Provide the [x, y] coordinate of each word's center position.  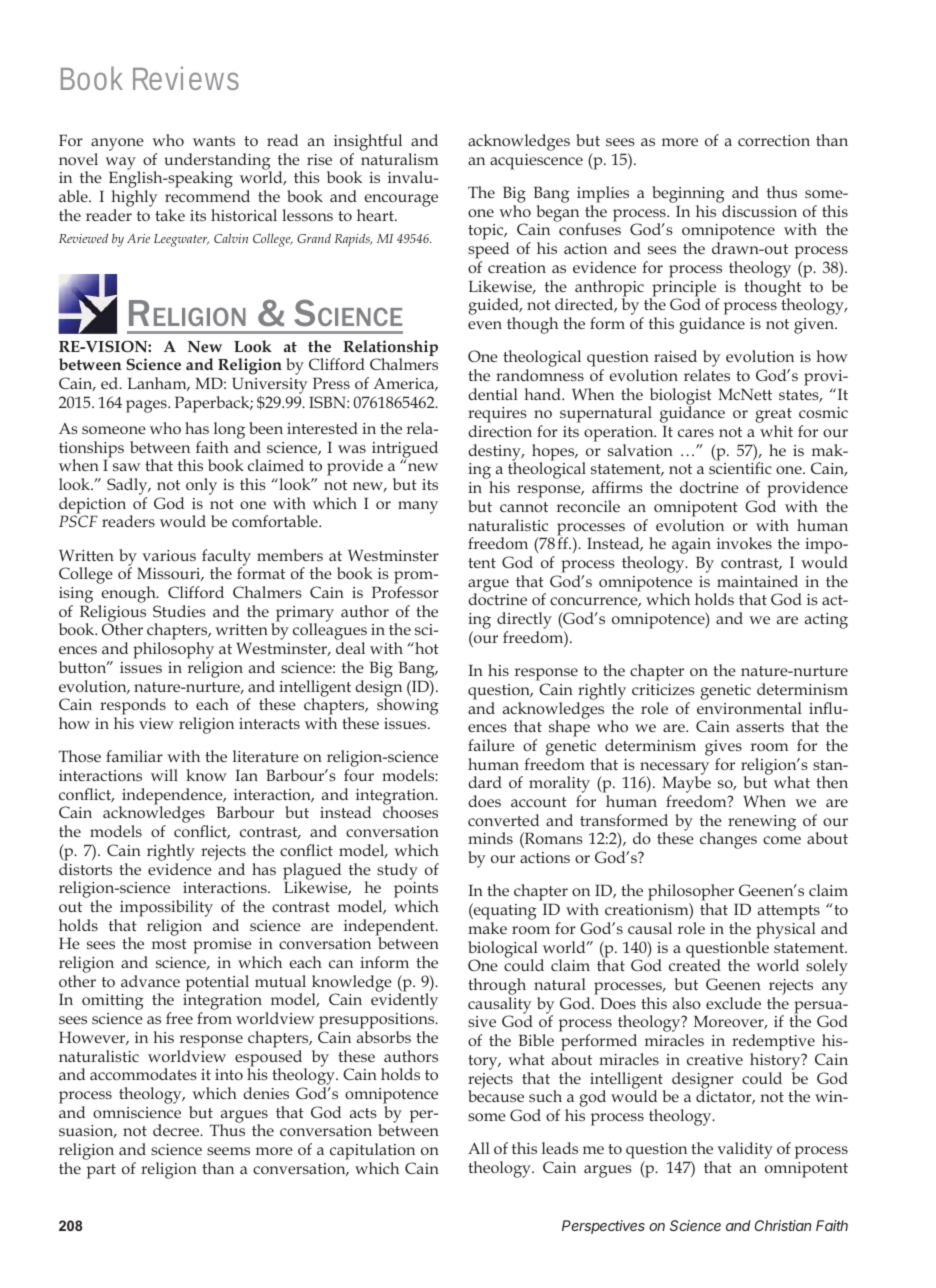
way [121, 164]
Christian [783, 1225]
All [479, 1148]
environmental [749, 708]
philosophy [173, 652]
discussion [759, 211]
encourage [401, 200]
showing [408, 705]
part [101, 1171]
